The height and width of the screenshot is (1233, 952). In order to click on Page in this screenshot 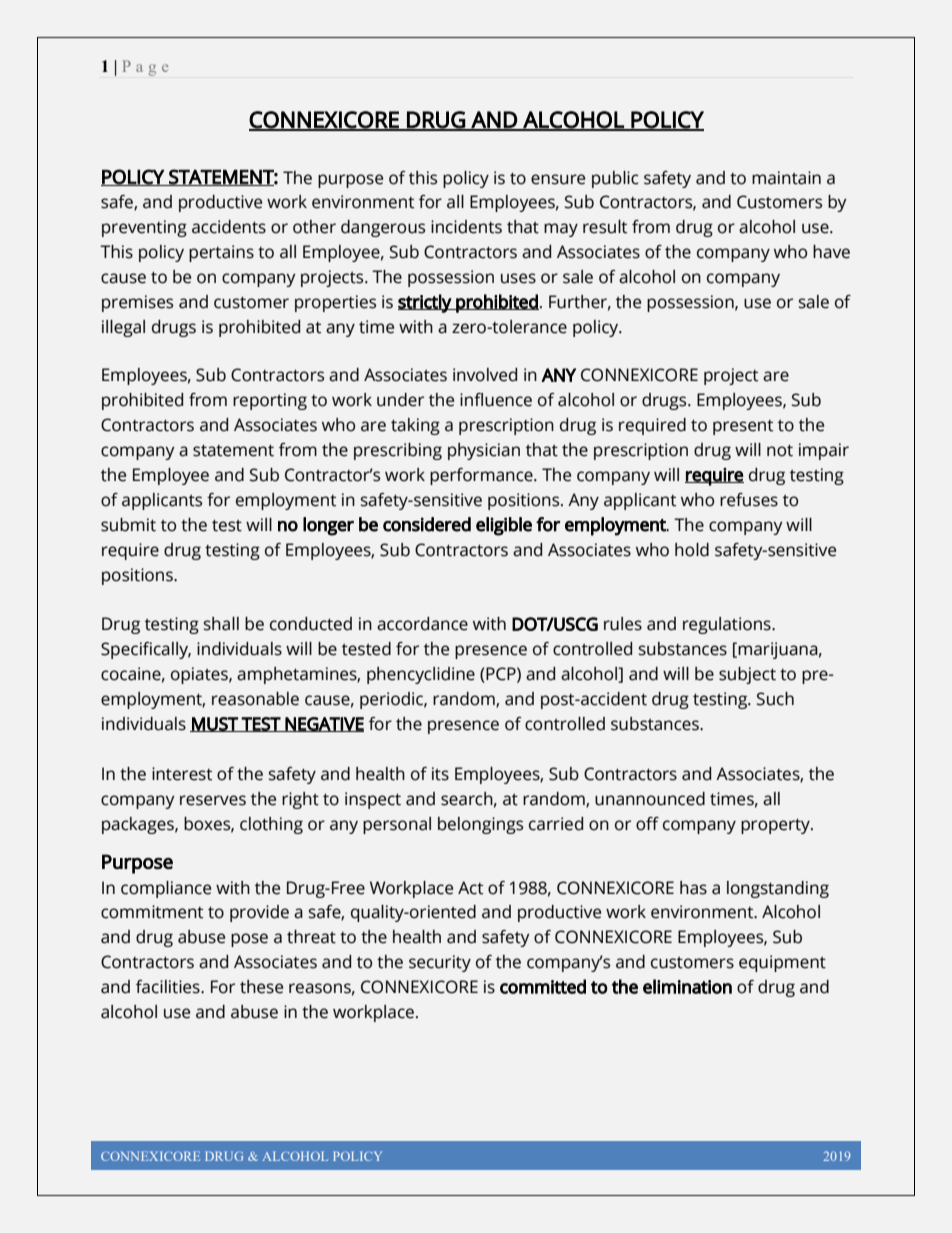, I will do `click(146, 68)`.
